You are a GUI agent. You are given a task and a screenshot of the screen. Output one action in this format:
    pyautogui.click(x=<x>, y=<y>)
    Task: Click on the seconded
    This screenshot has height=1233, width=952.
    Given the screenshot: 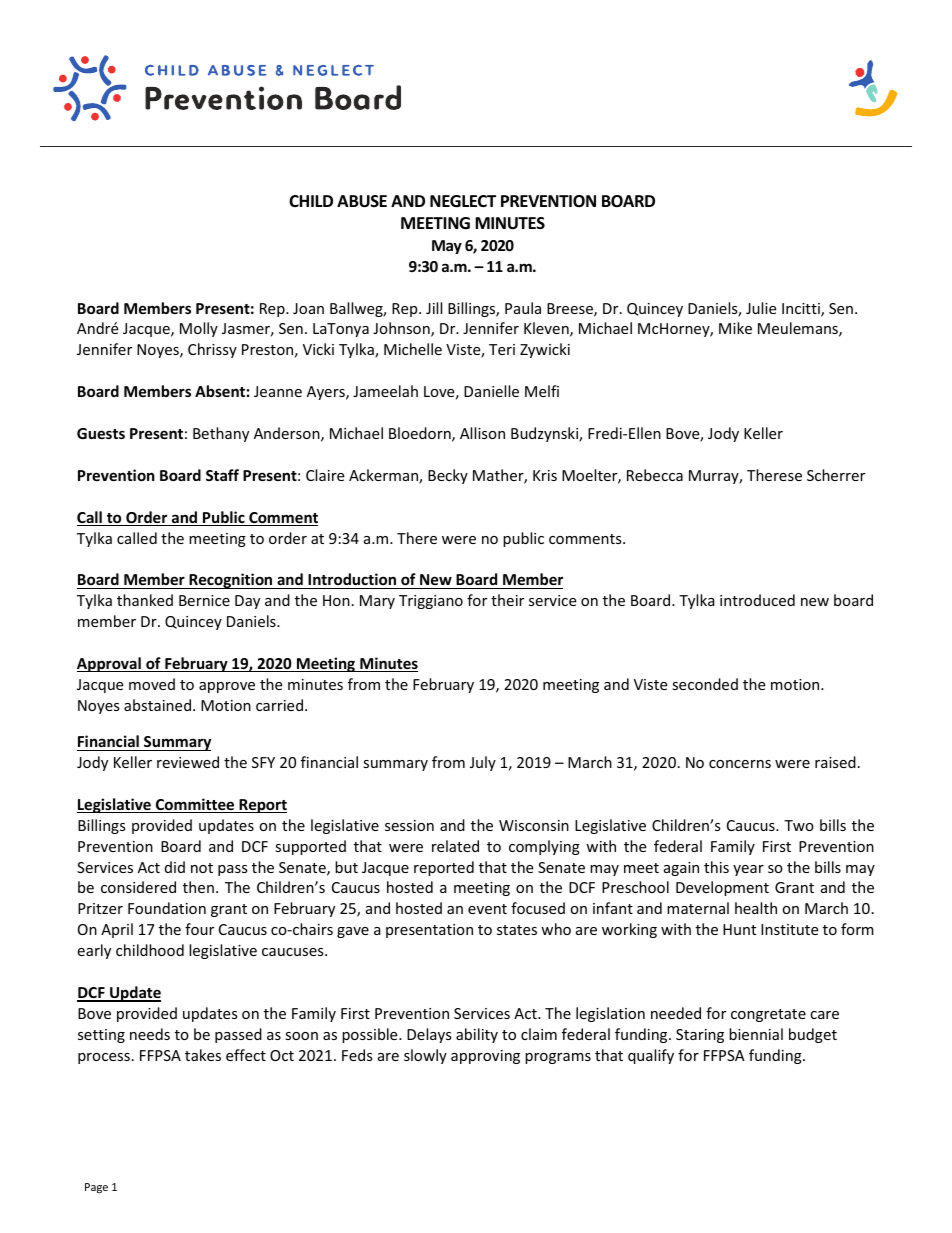 What is the action you would take?
    pyautogui.click(x=705, y=684)
